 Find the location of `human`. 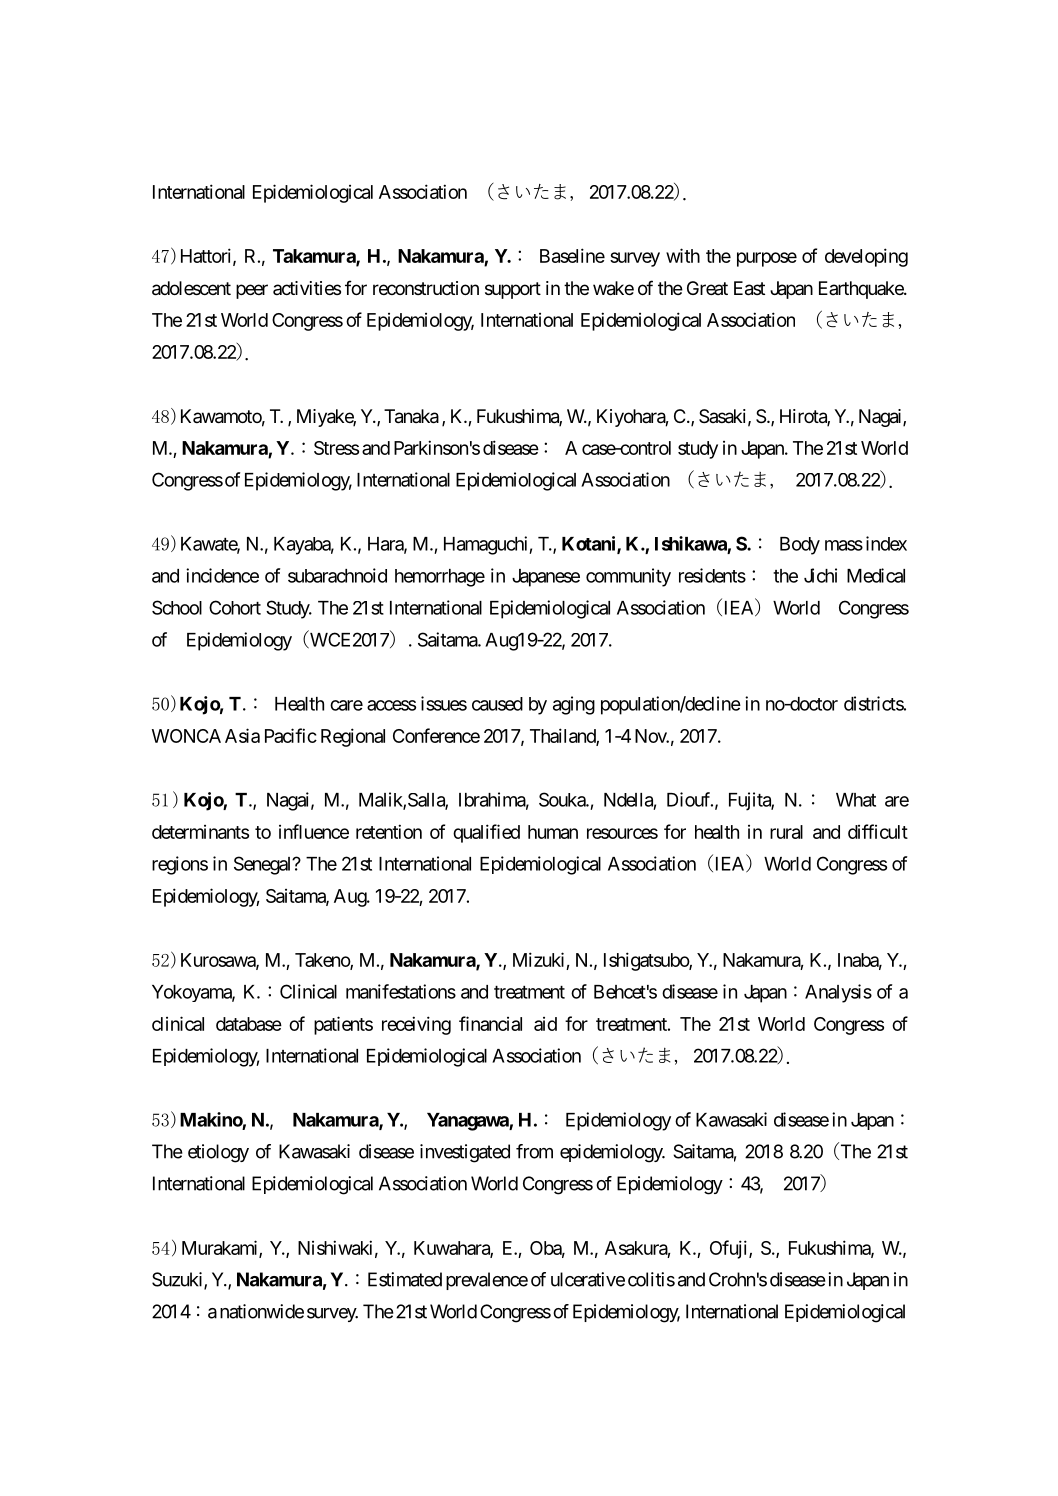

human is located at coordinates (553, 832).
